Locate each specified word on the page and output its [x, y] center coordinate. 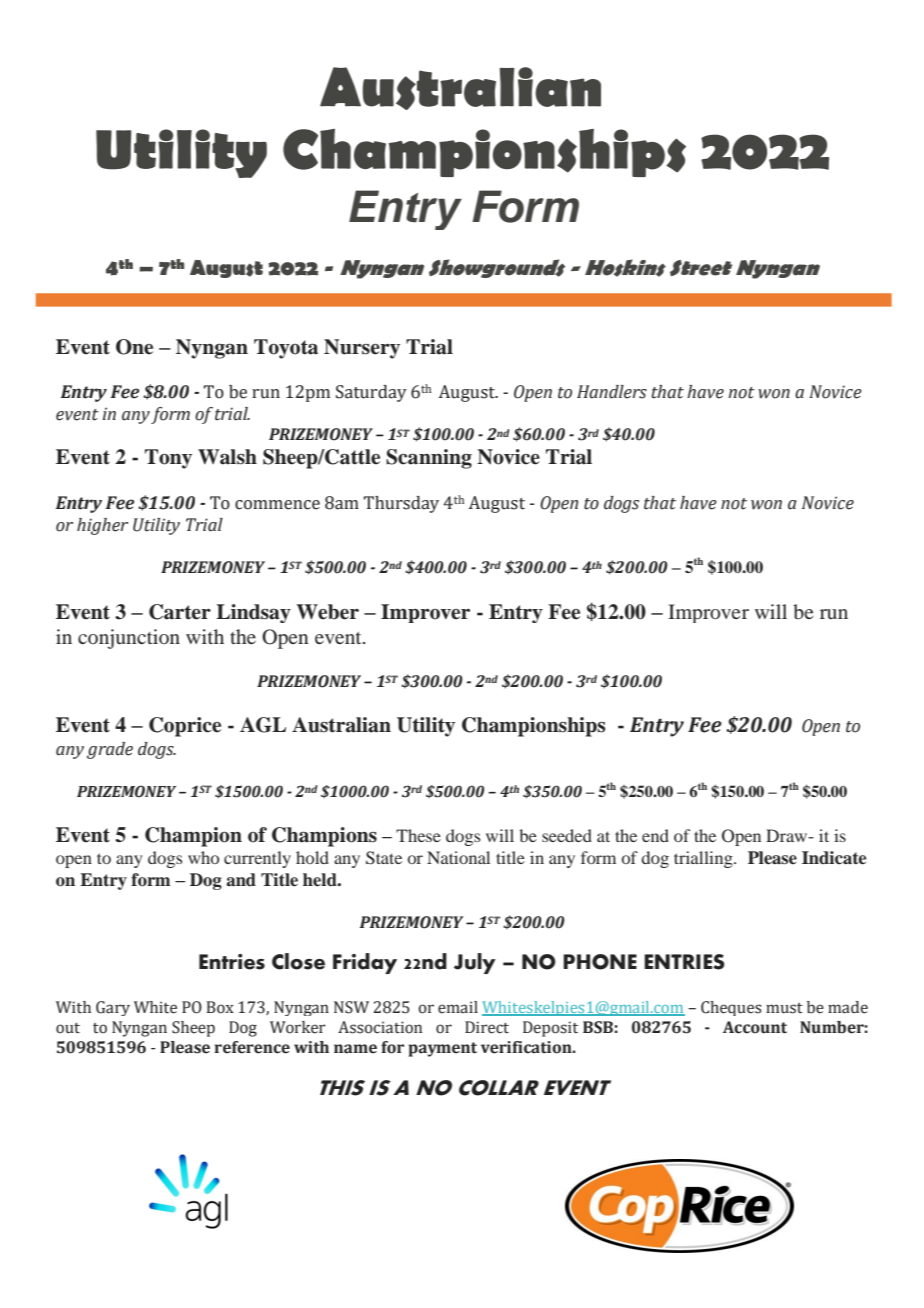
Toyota [286, 349]
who [203, 857]
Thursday [401, 504]
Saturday [371, 393]
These [418, 835]
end [655, 835]
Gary [113, 1008]
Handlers [612, 392]
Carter [180, 612]
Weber [328, 612]
